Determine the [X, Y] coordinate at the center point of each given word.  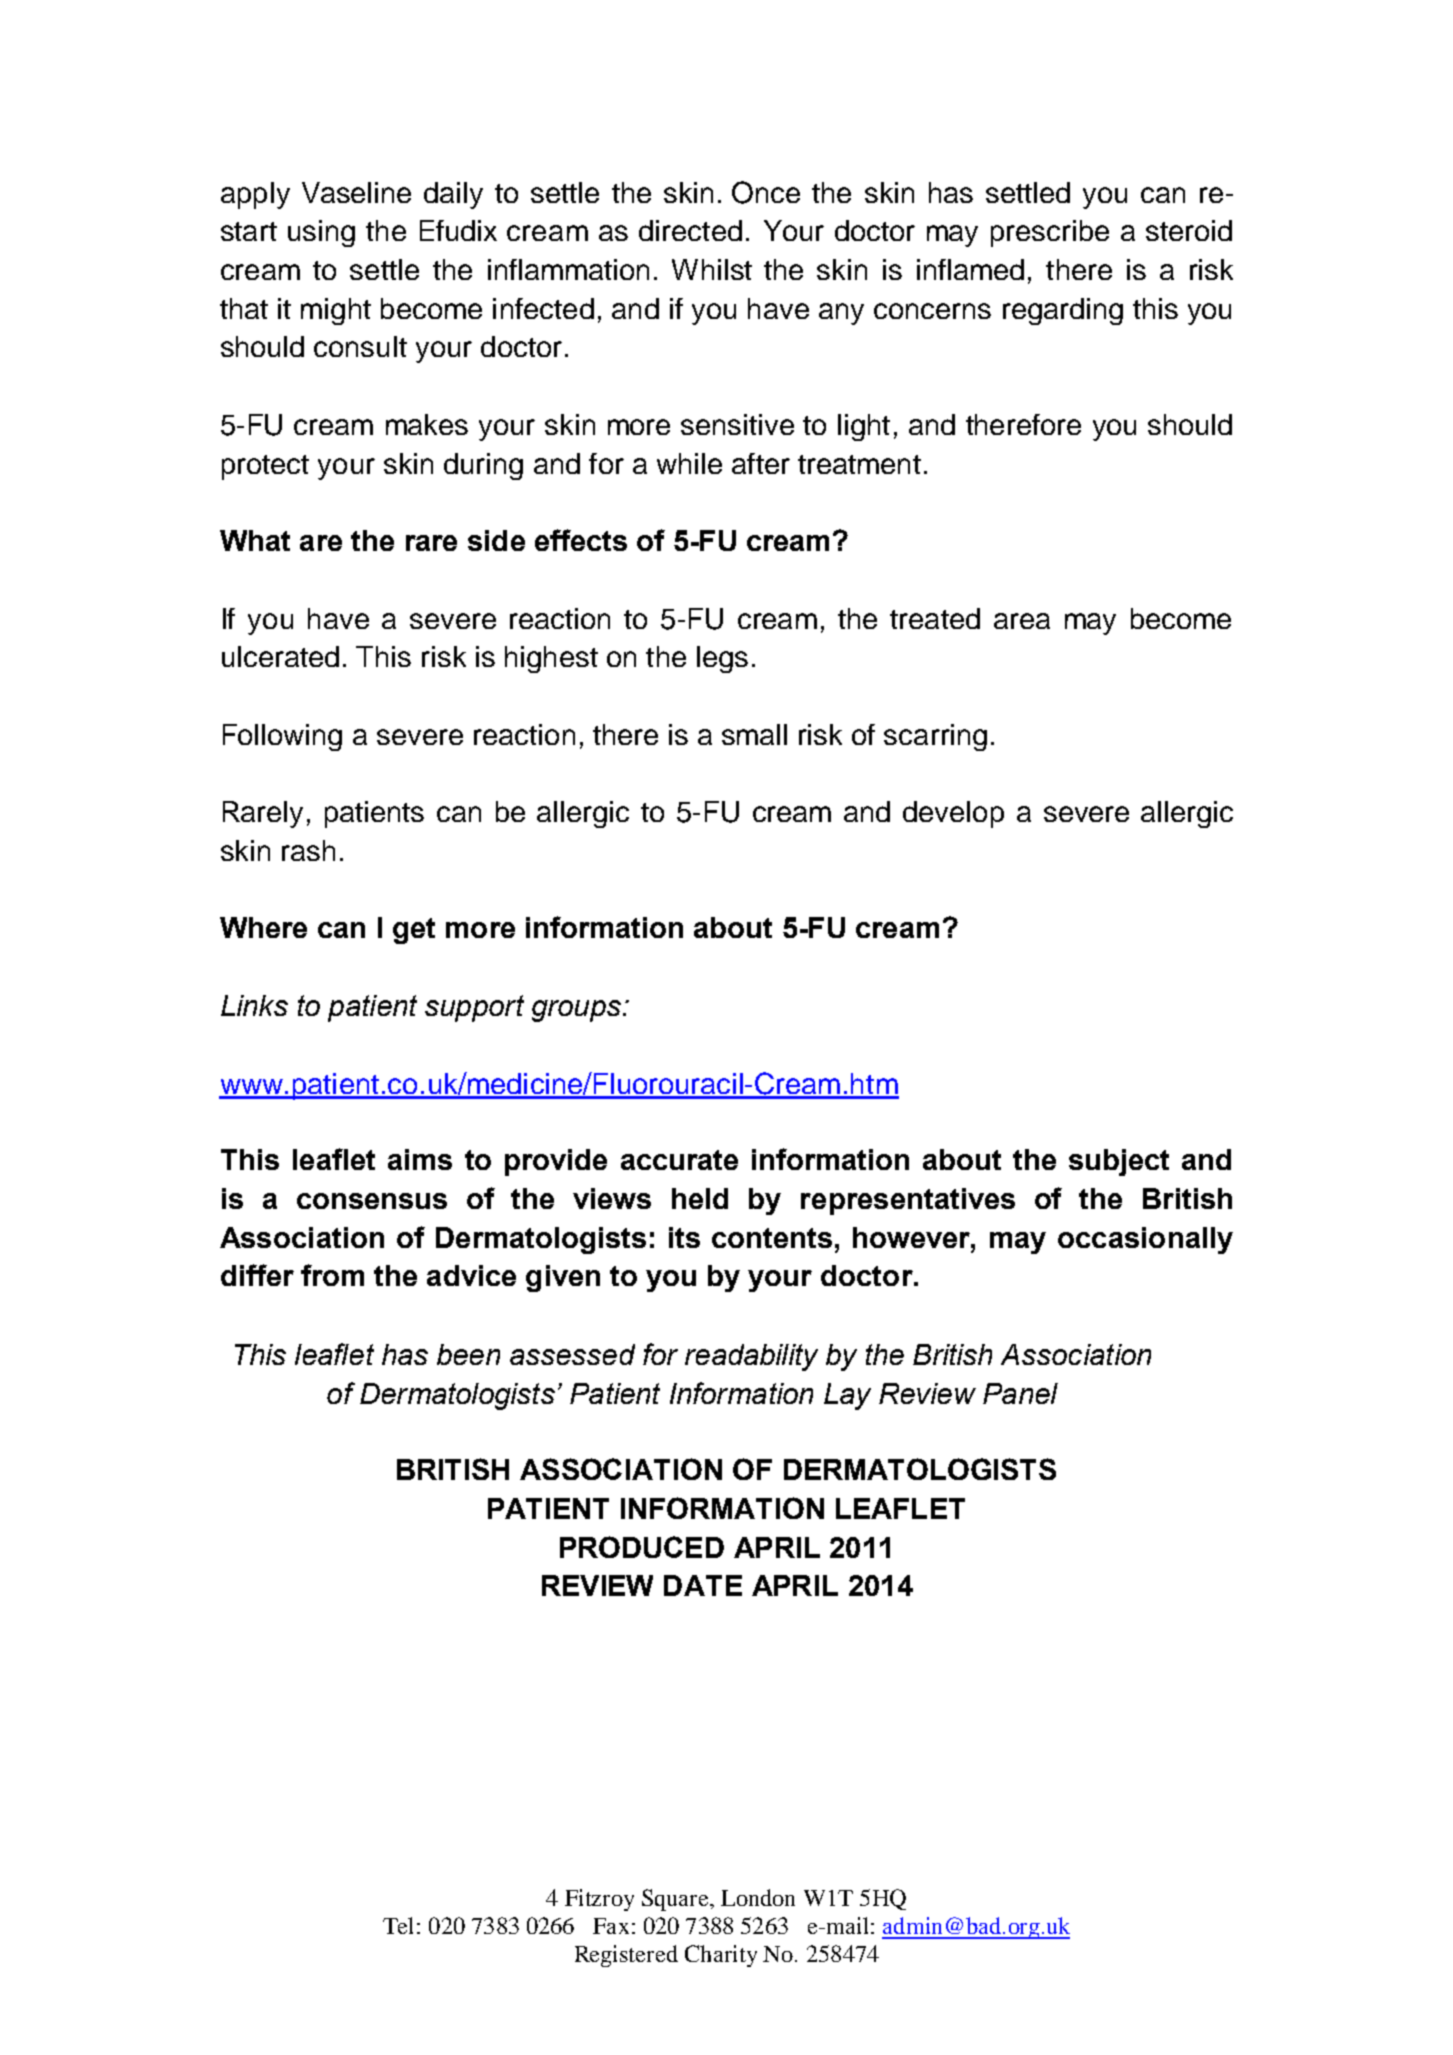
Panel [1020, 1393]
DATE [703, 1585]
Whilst [712, 269]
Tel [398, 1925]
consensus [372, 1201]
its [684, 1237]
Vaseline [356, 192]
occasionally [1145, 1240]
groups [576, 1011]
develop [953, 814]
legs [722, 659]
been [468, 1354]
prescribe [1050, 233]
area [1022, 621]
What [255, 540]
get [414, 931]
